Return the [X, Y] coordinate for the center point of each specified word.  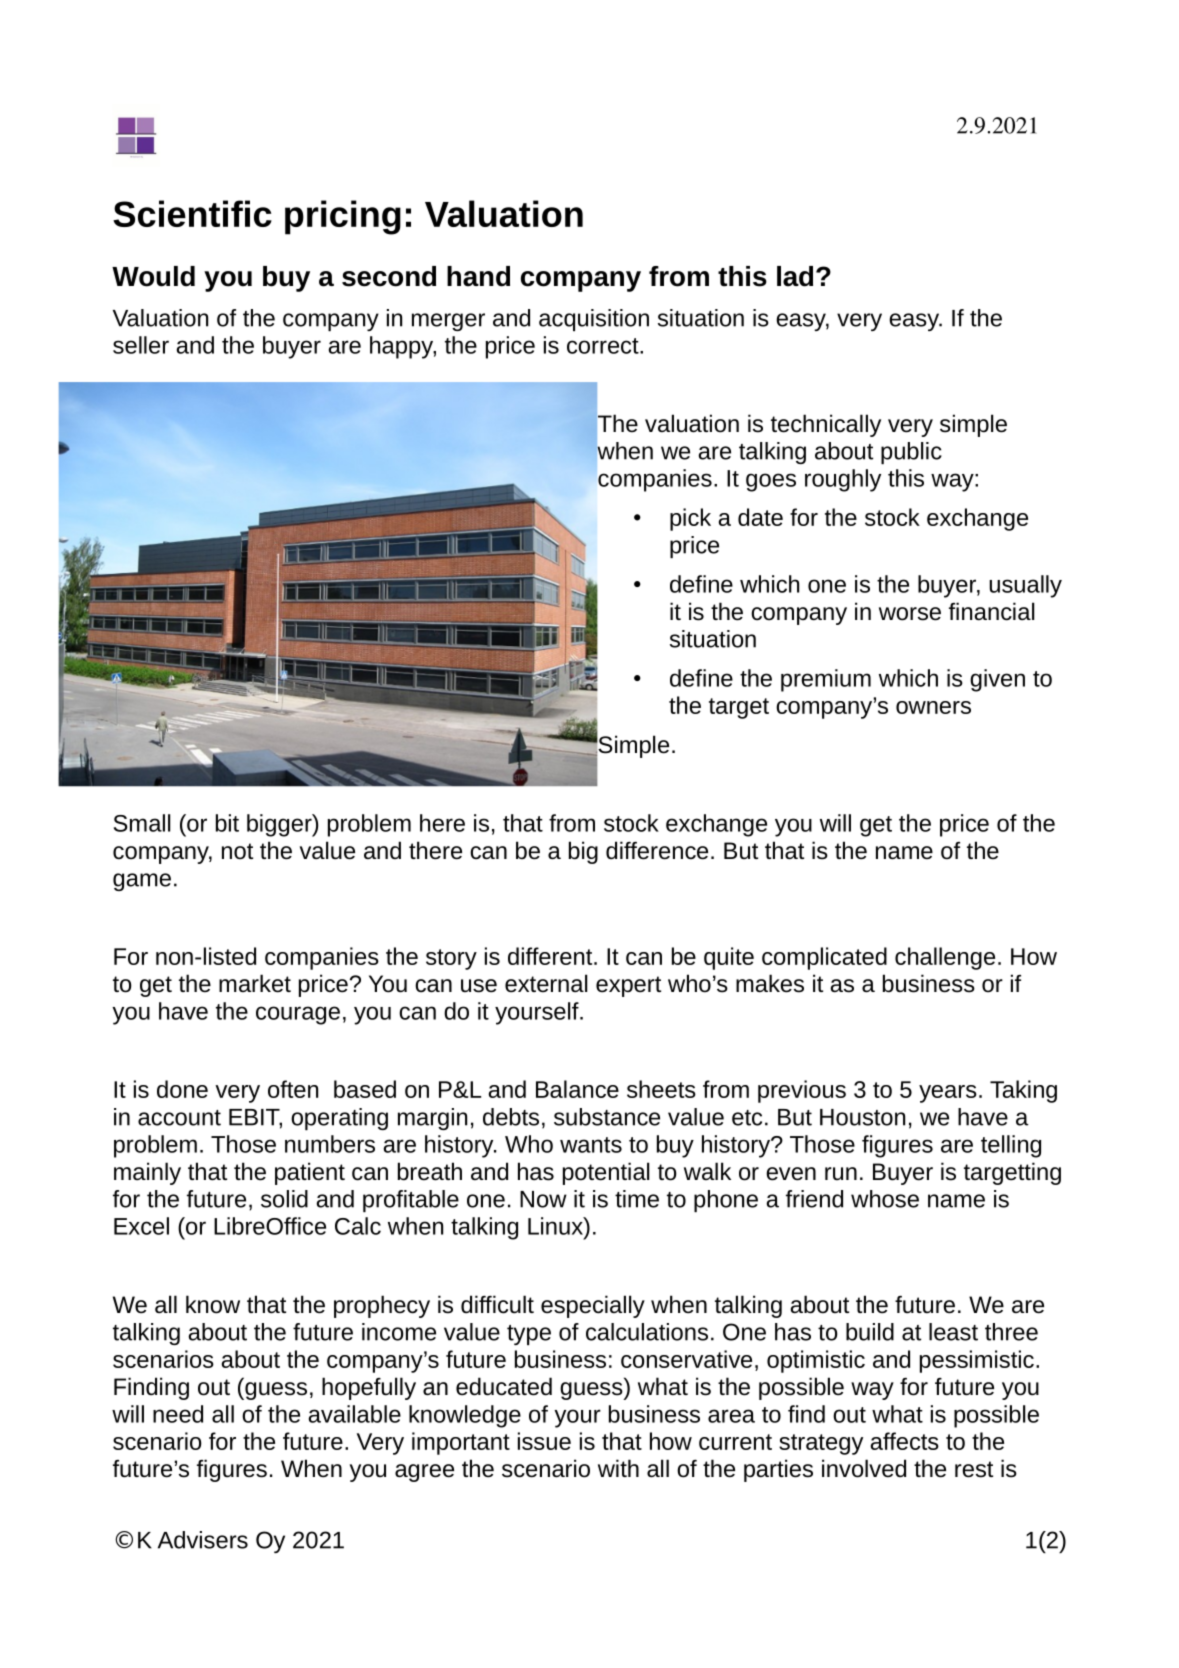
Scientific [192, 213]
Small [142, 823]
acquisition [594, 320]
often [293, 1089]
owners [933, 707]
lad [795, 276]
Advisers [203, 1540]
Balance [577, 1089]
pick [690, 519]
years [948, 1094]
